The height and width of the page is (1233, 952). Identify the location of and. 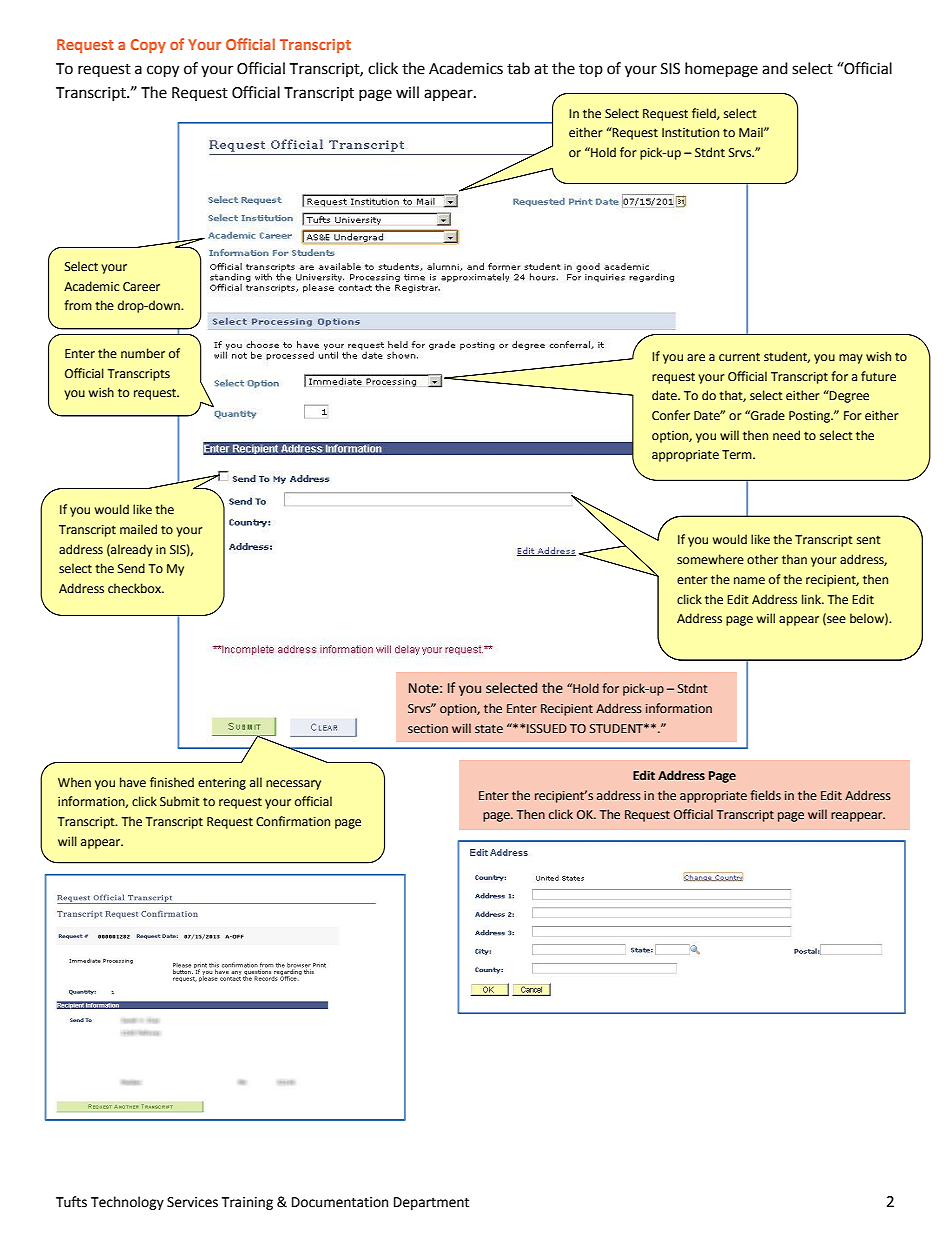
(775, 68).
